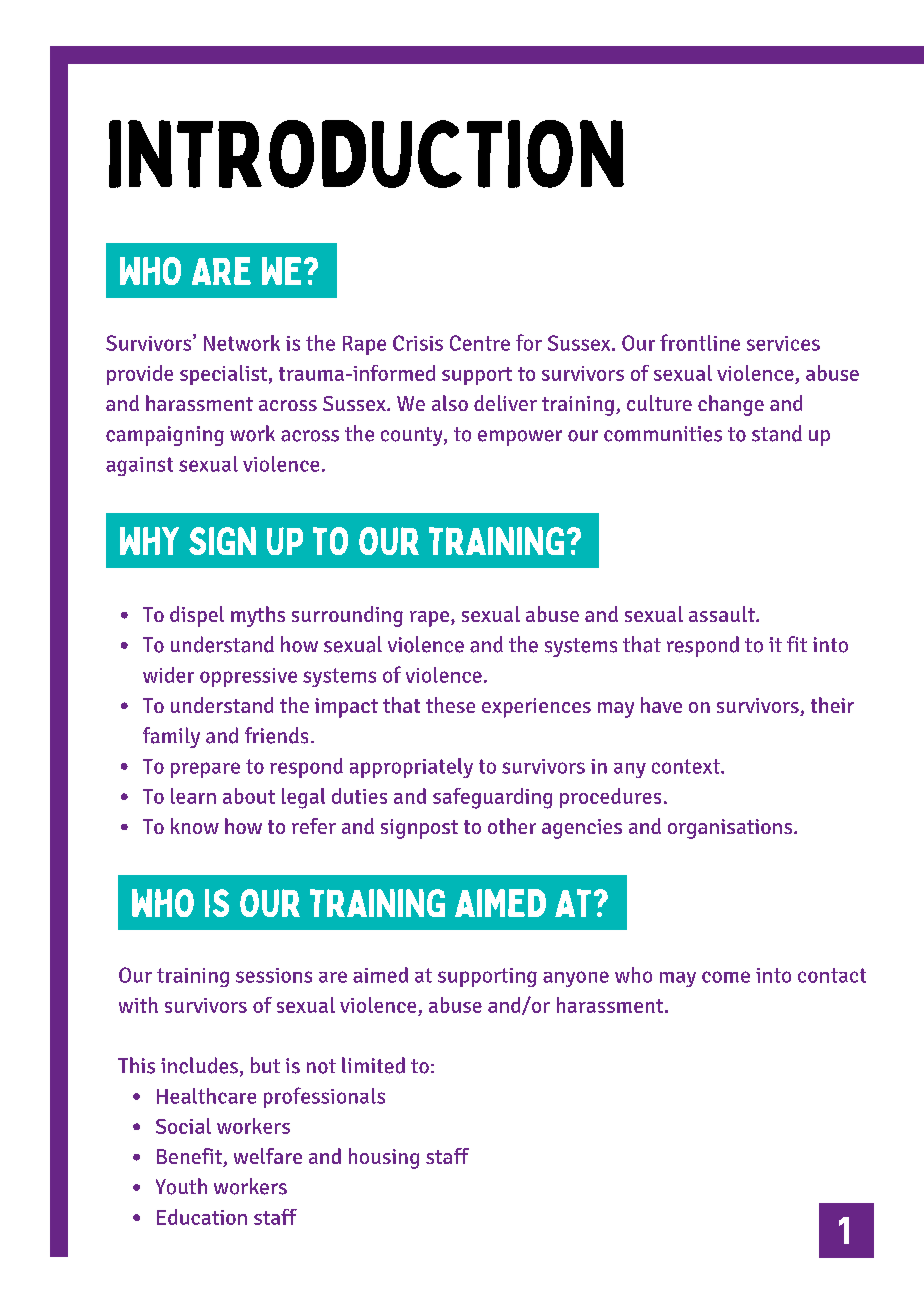  I want to click on services, so click(783, 343).
